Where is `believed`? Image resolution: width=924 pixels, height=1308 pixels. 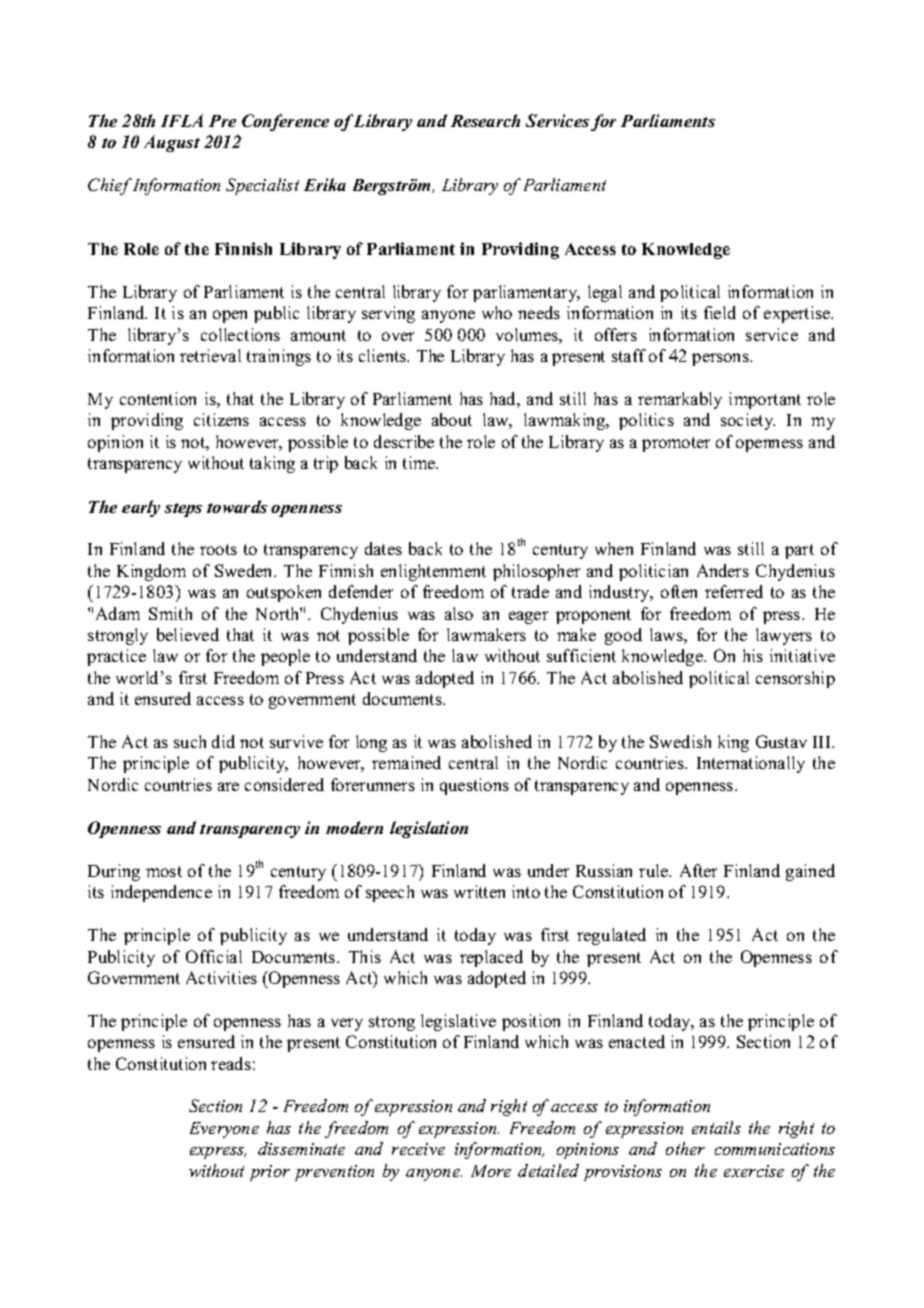 believed is located at coordinates (188, 634).
